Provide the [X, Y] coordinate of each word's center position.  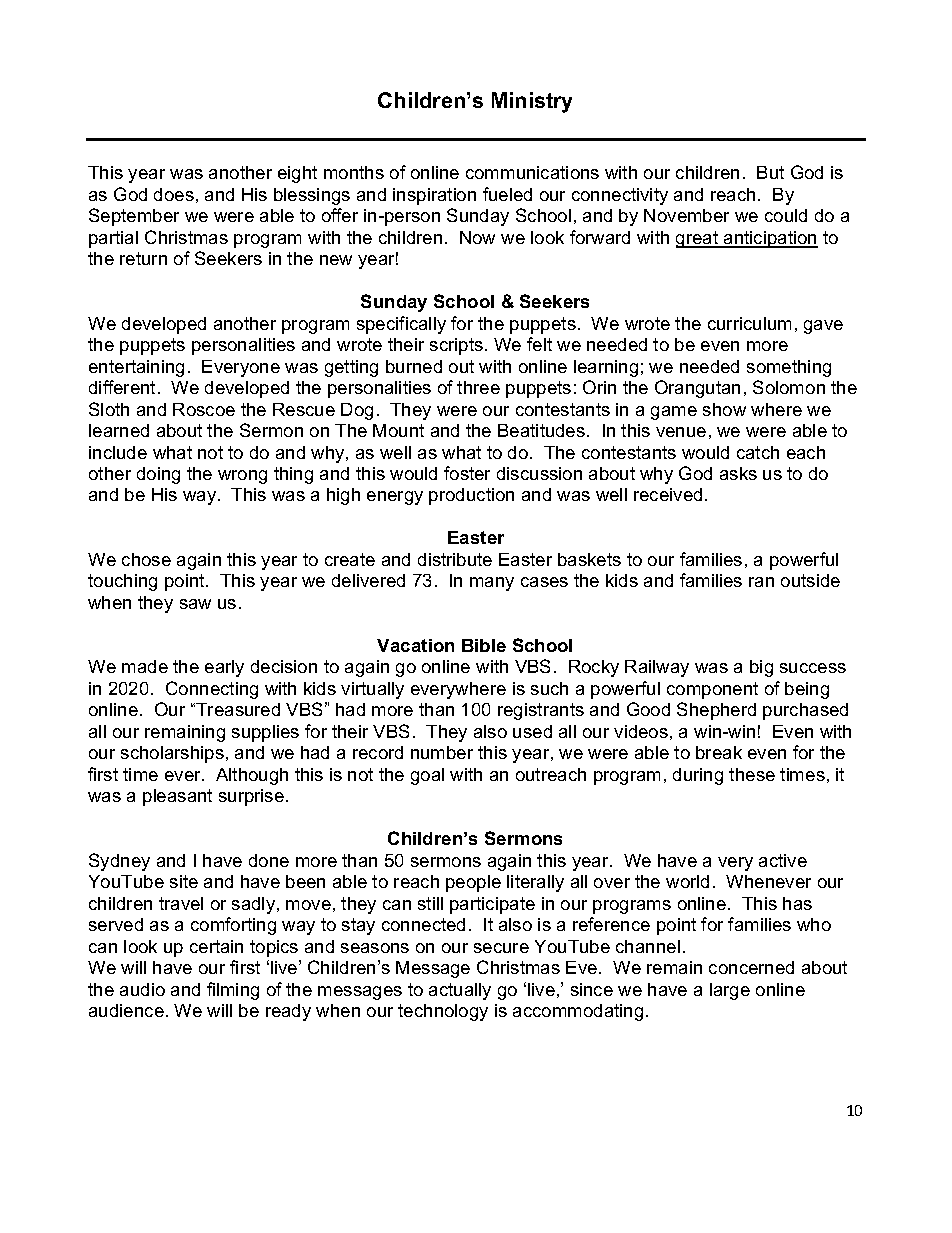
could [786, 215]
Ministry [532, 102]
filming [233, 991]
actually [460, 991]
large [730, 991]
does [174, 194]
